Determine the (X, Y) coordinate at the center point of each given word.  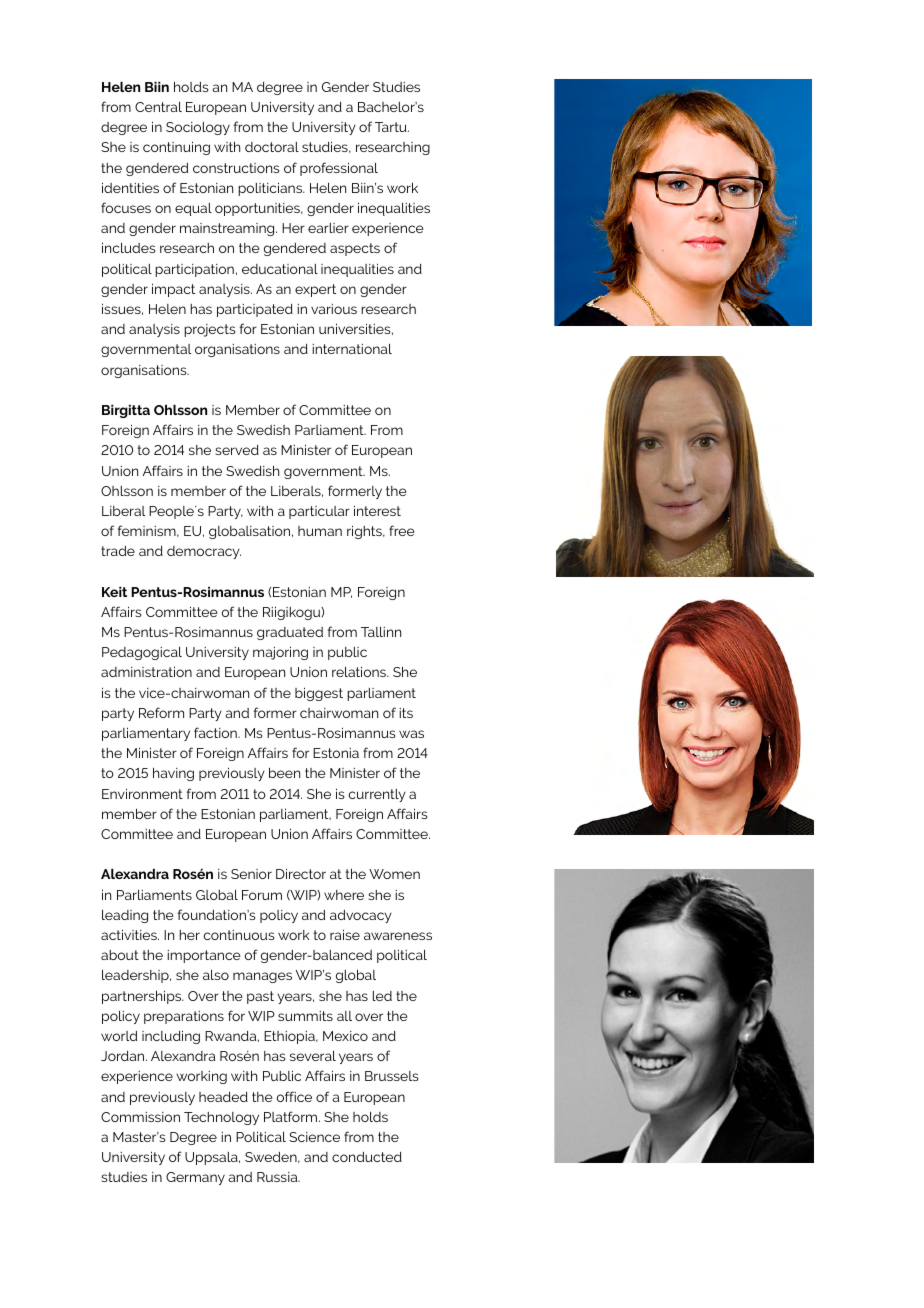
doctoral (272, 147)
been (284, 772)
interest (377, 510)
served (237, 450)
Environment (142, 793)
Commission (140, 1117)
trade (118, 551)
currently (377, 795)
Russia (278, 1177)
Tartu (392, 127)
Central (158, 107)
